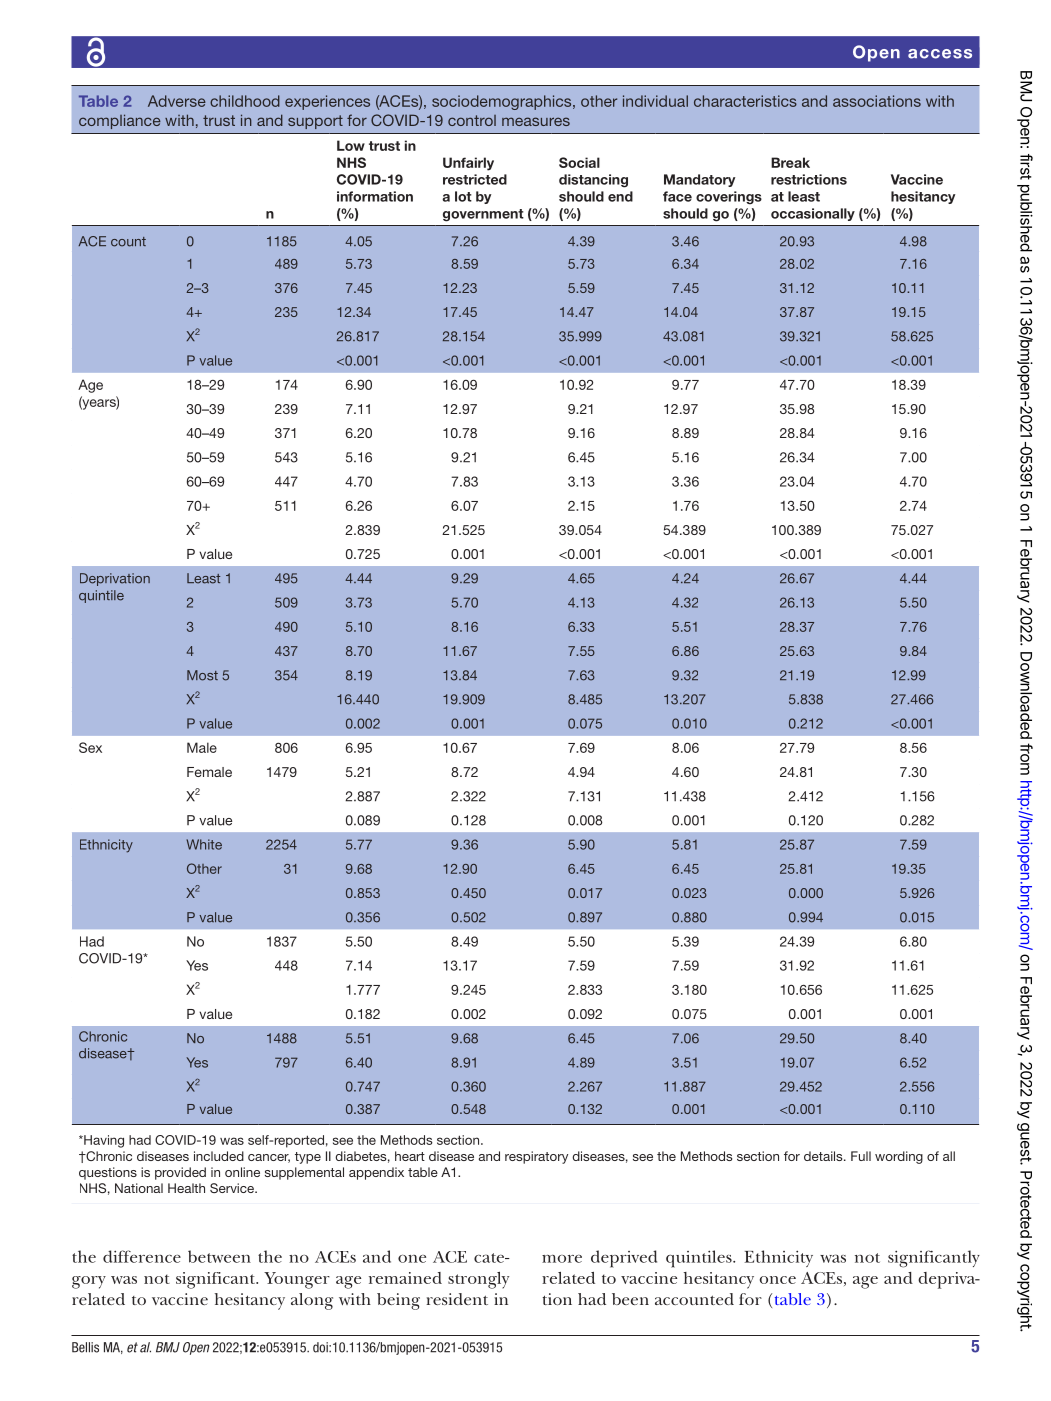 This screenshot has width=1051, height=1401. What do you see at coordinates (824, 1156) in the screenshot?
I see `details` at bounding box center [824, 1156].
